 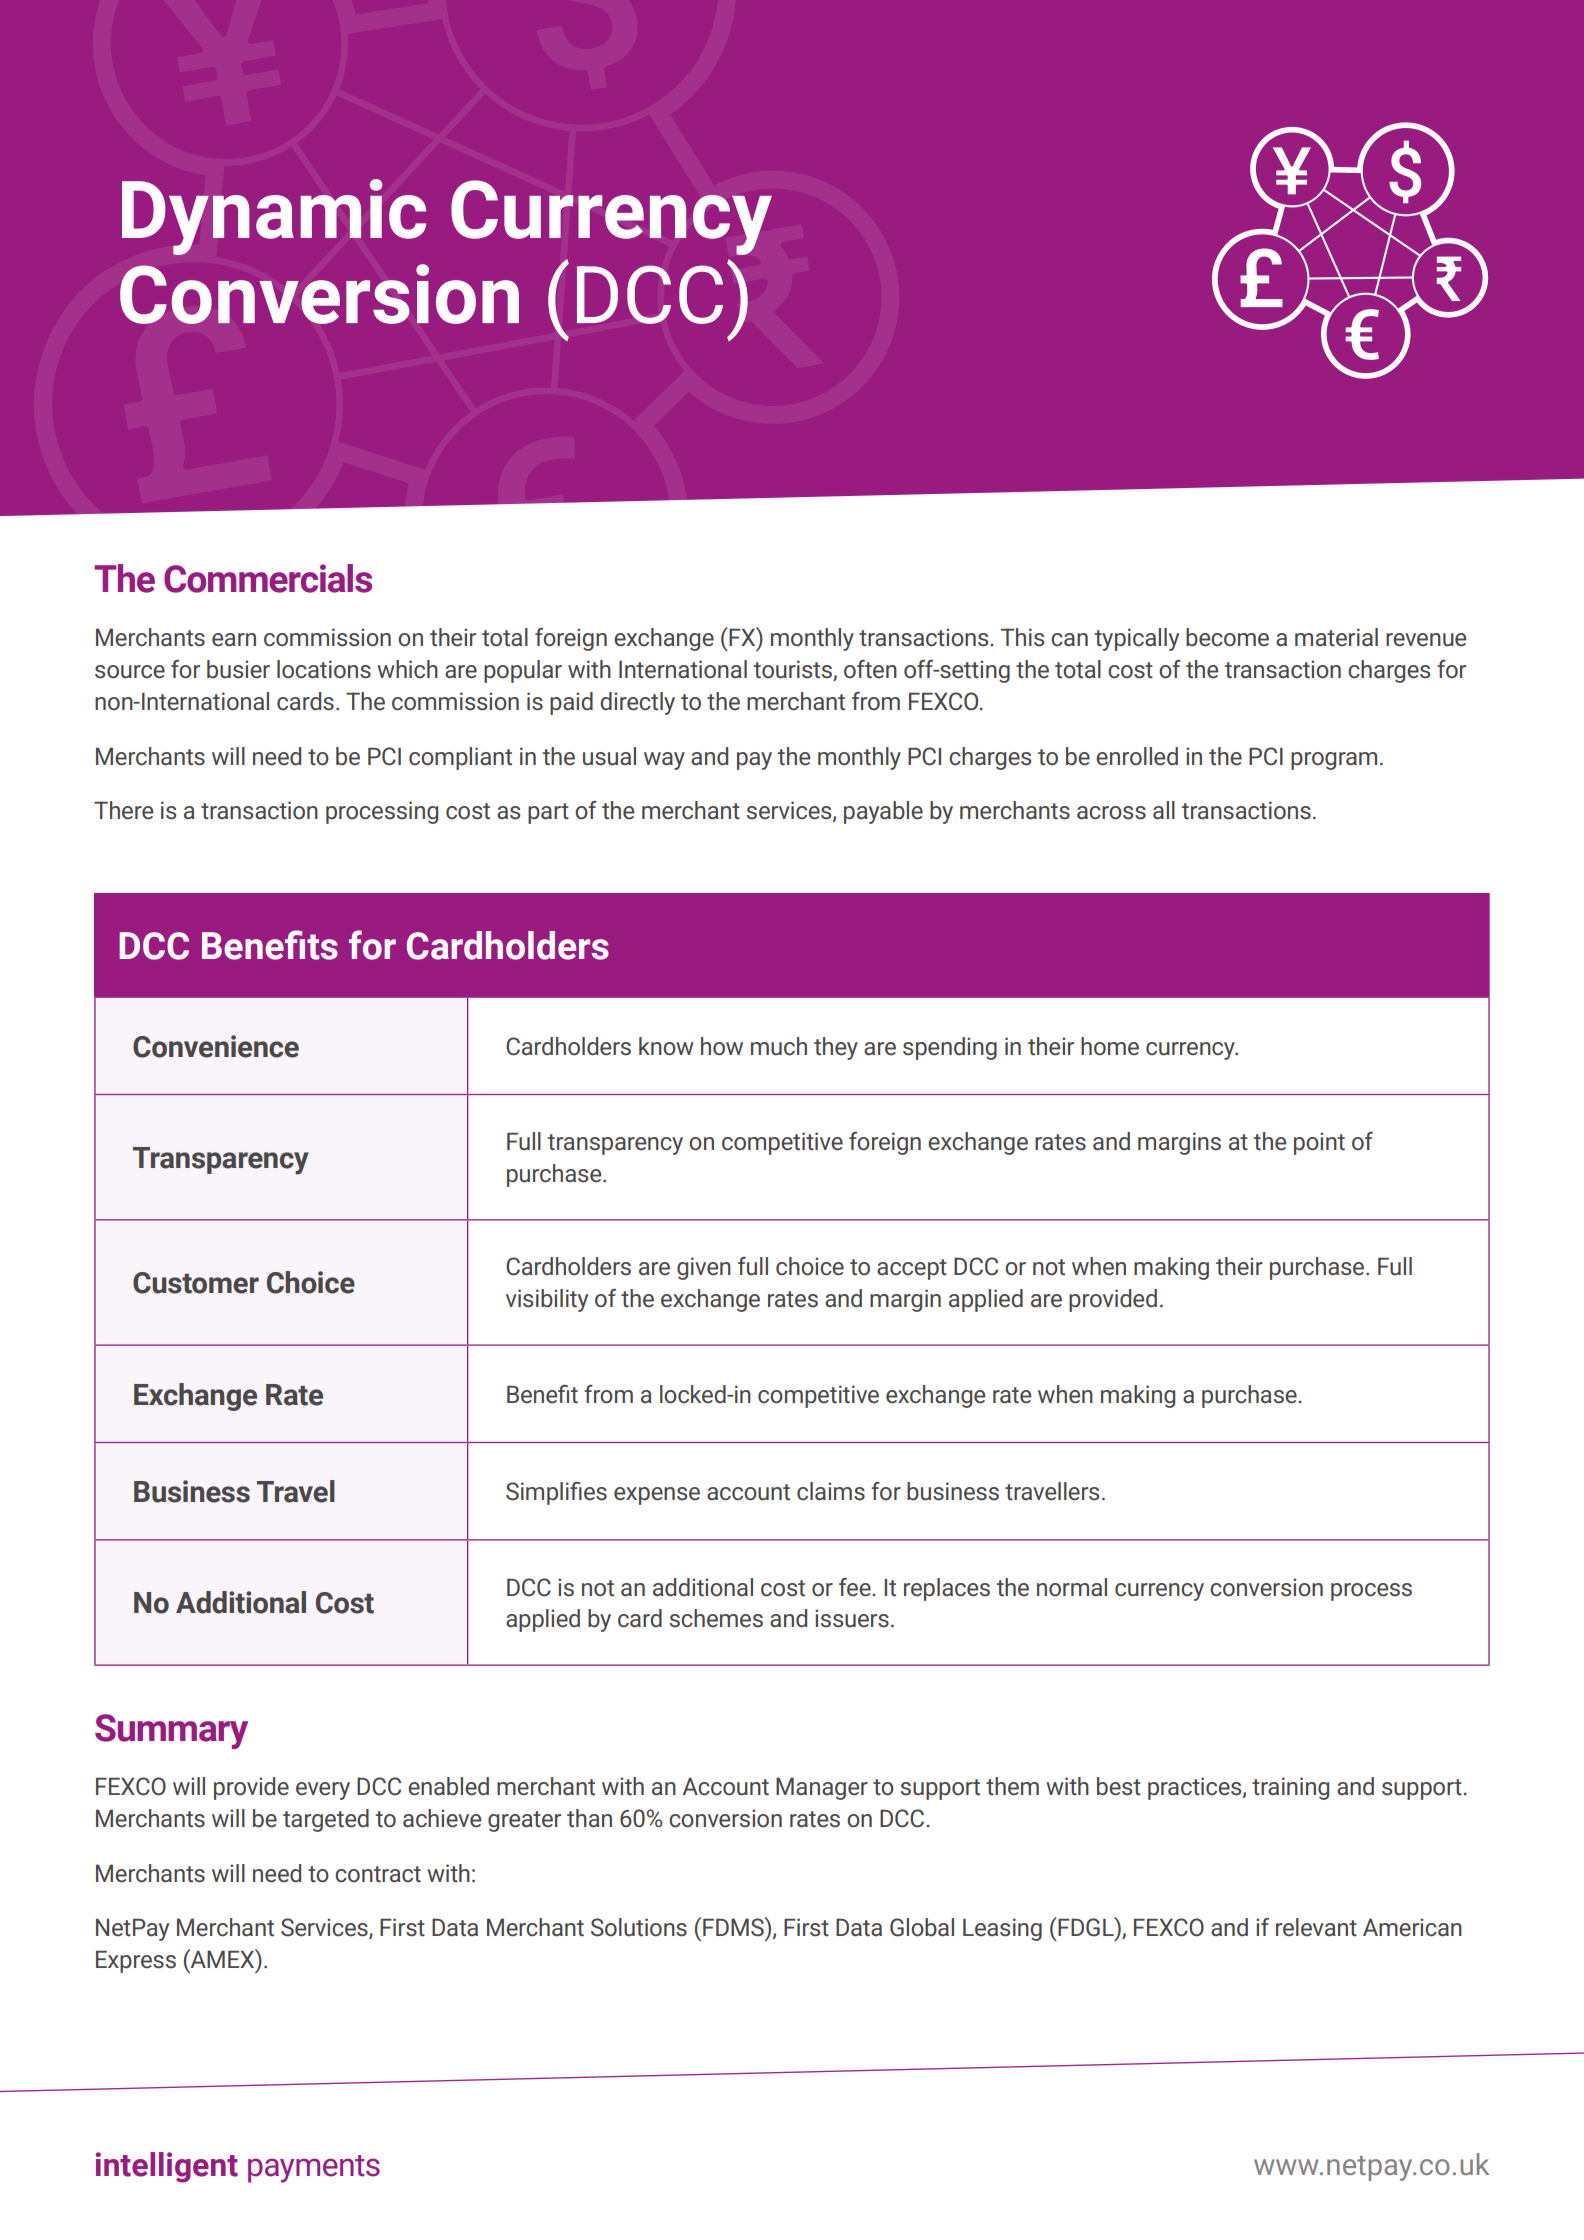 I want to click on given, so click(x=704, y=1268).
